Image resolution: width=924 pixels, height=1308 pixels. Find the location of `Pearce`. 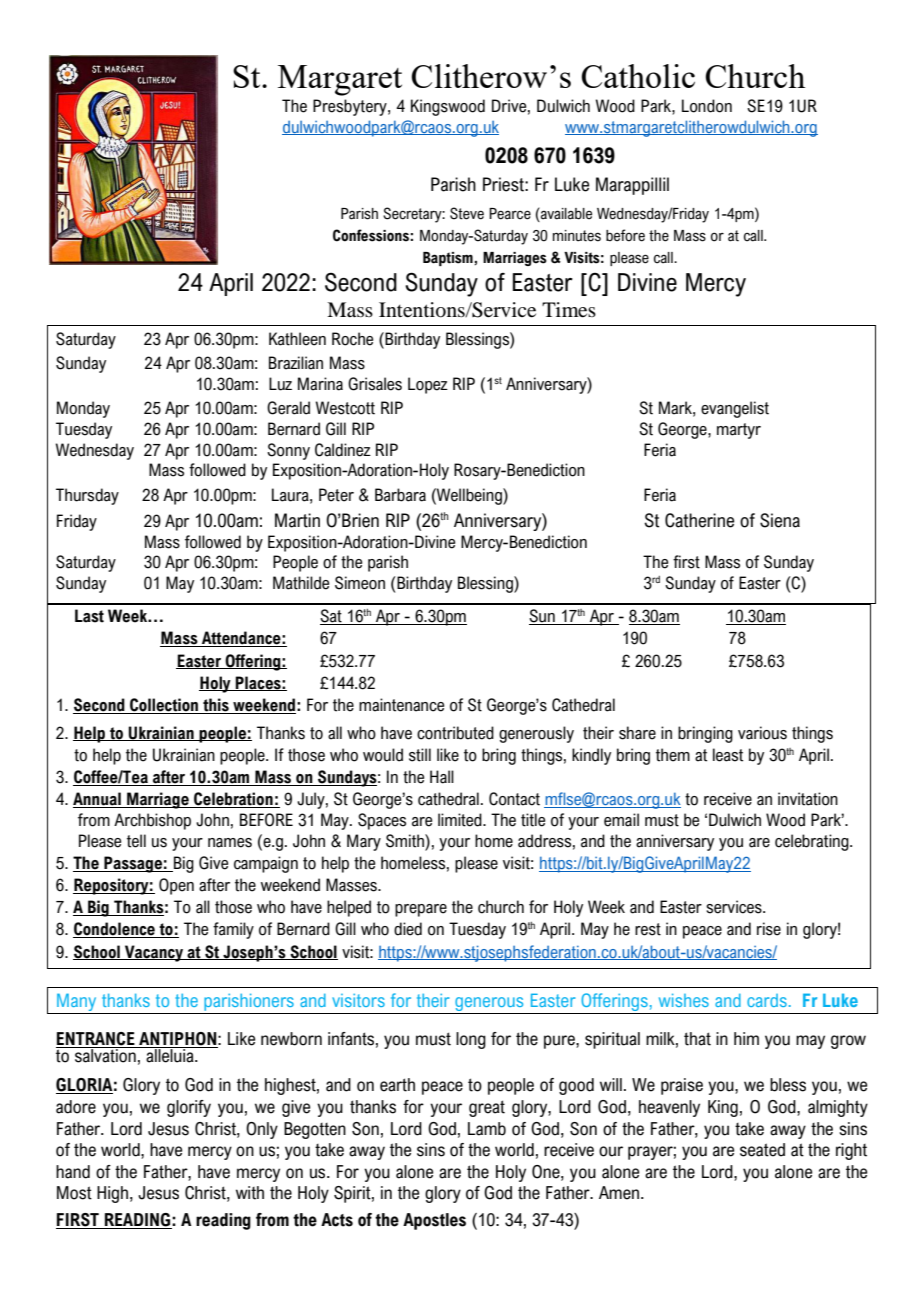

Pearce is located at coordinates (510, 214).
